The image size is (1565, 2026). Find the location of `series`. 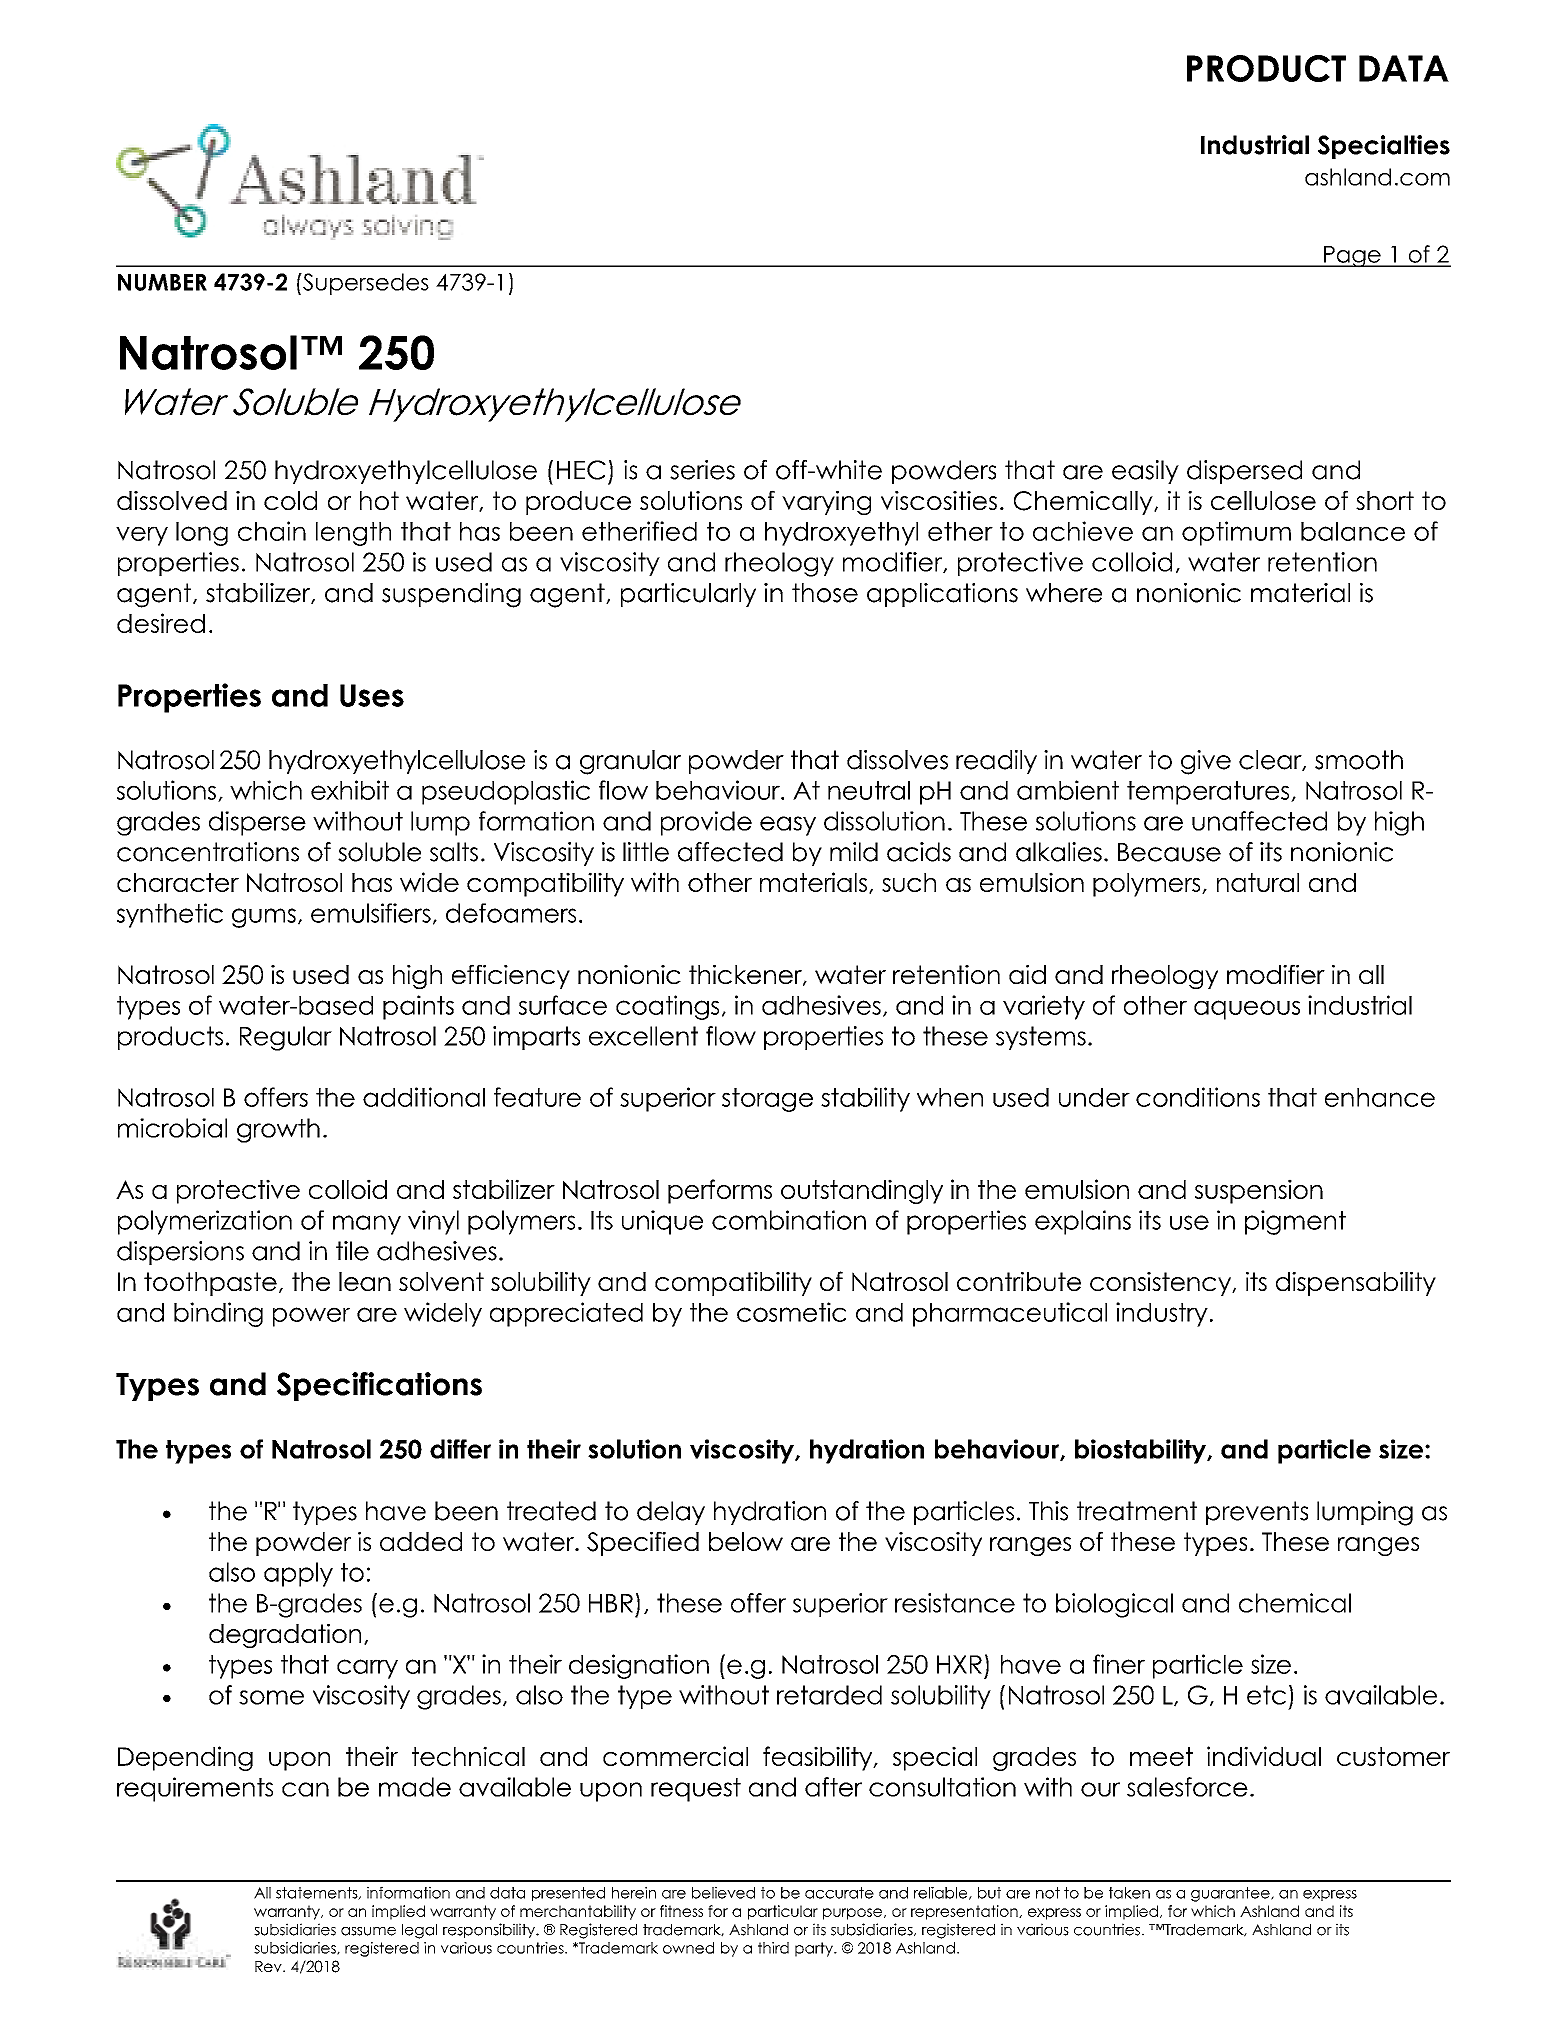

series is located at coordinates (702, 470).
